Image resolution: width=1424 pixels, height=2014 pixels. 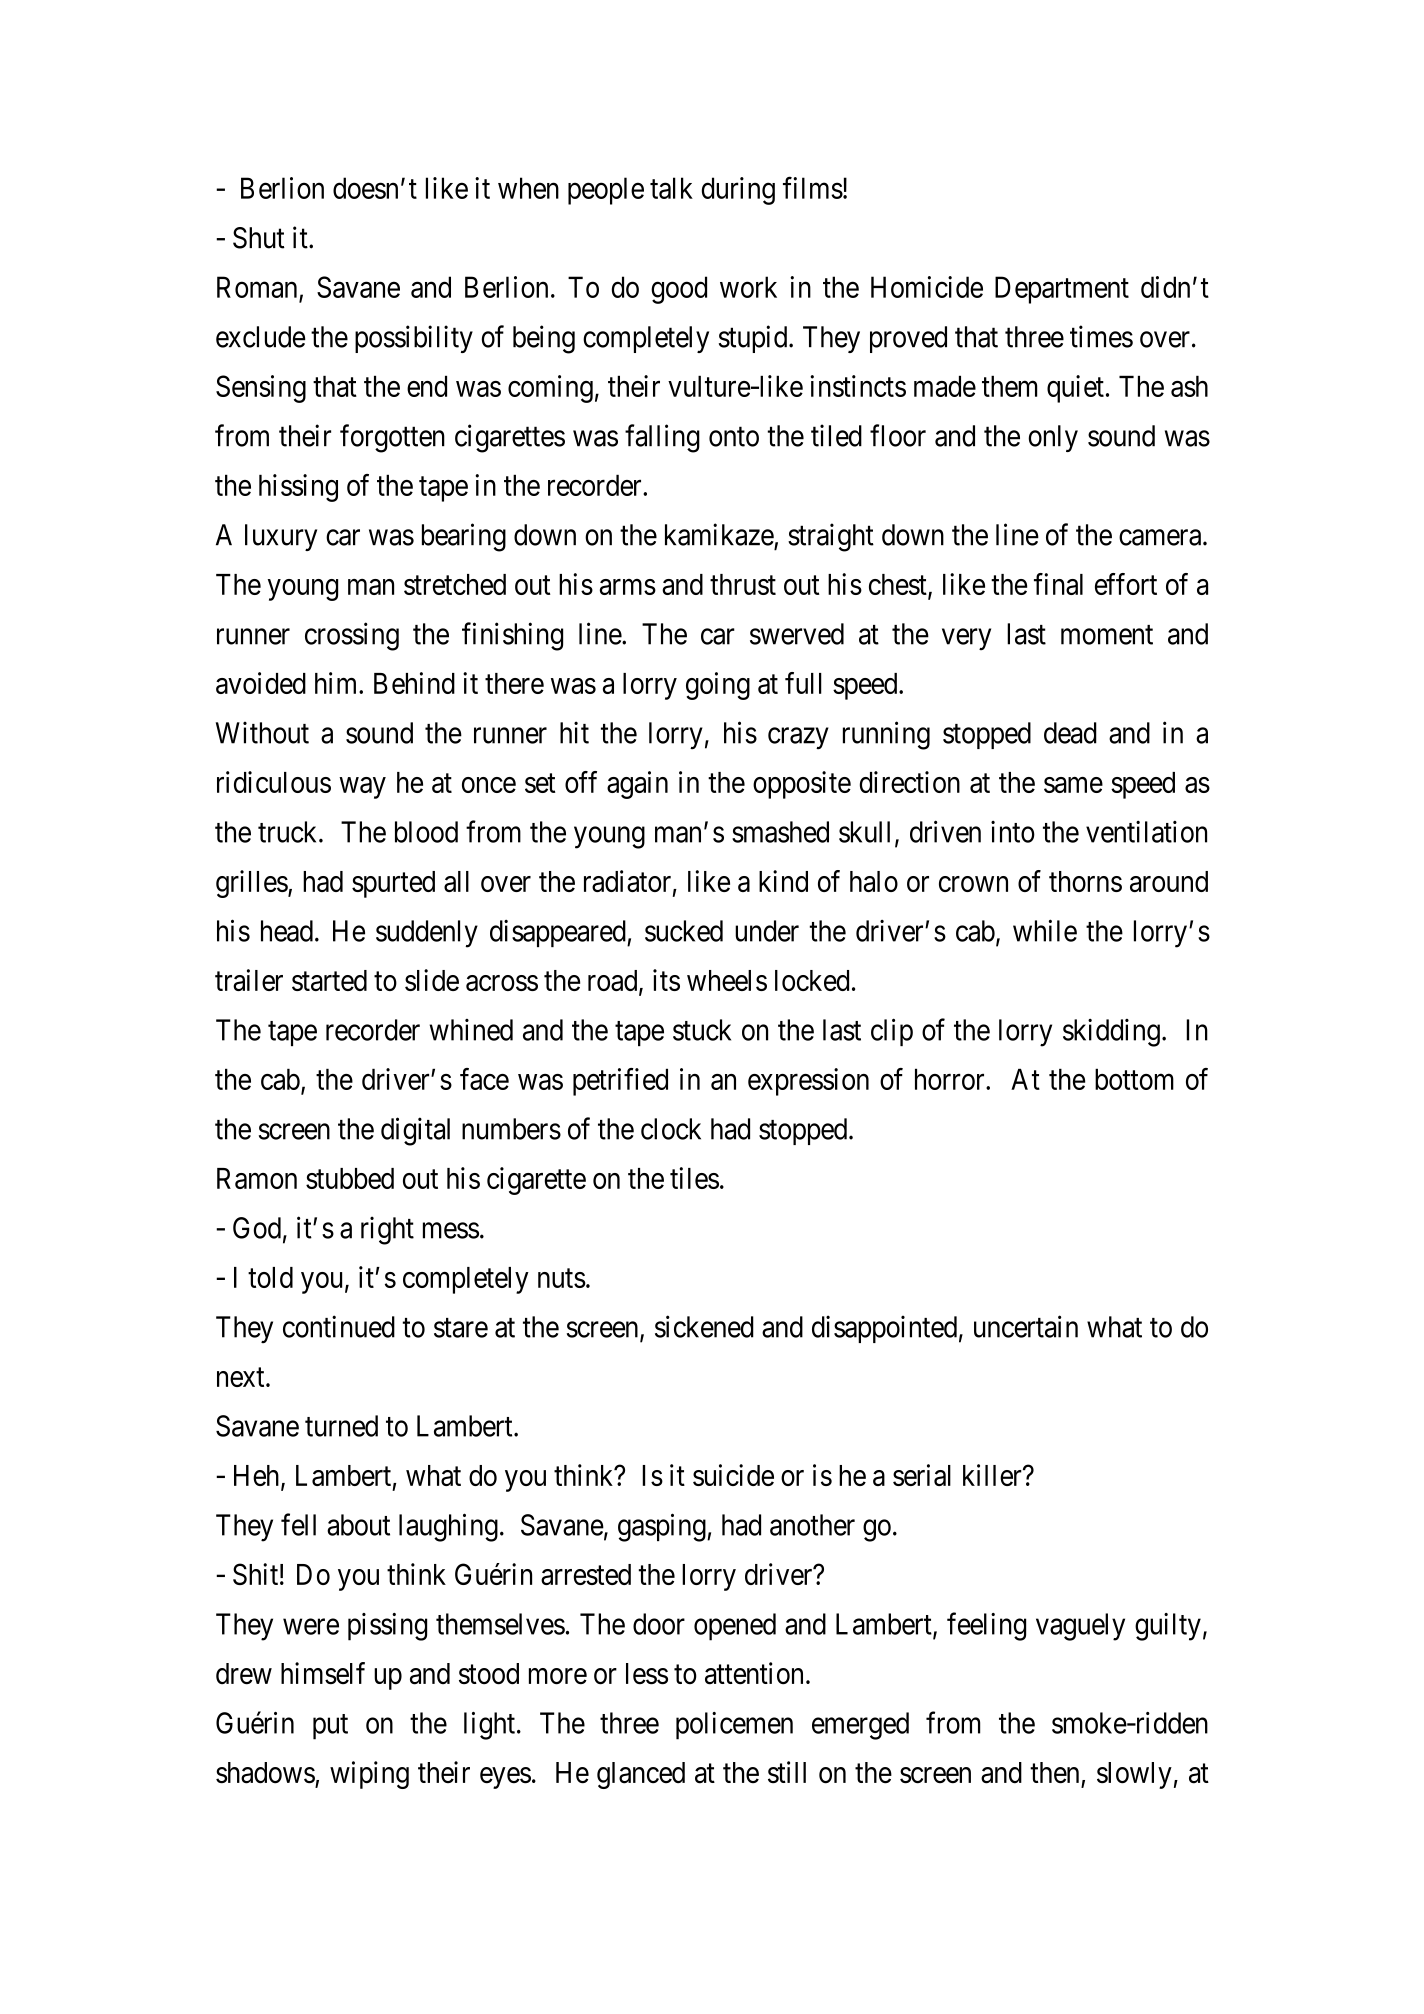 What do you see at coordinates (1054, 1773) in the document?
I see `then` at bounding box center [1054, 1773].
